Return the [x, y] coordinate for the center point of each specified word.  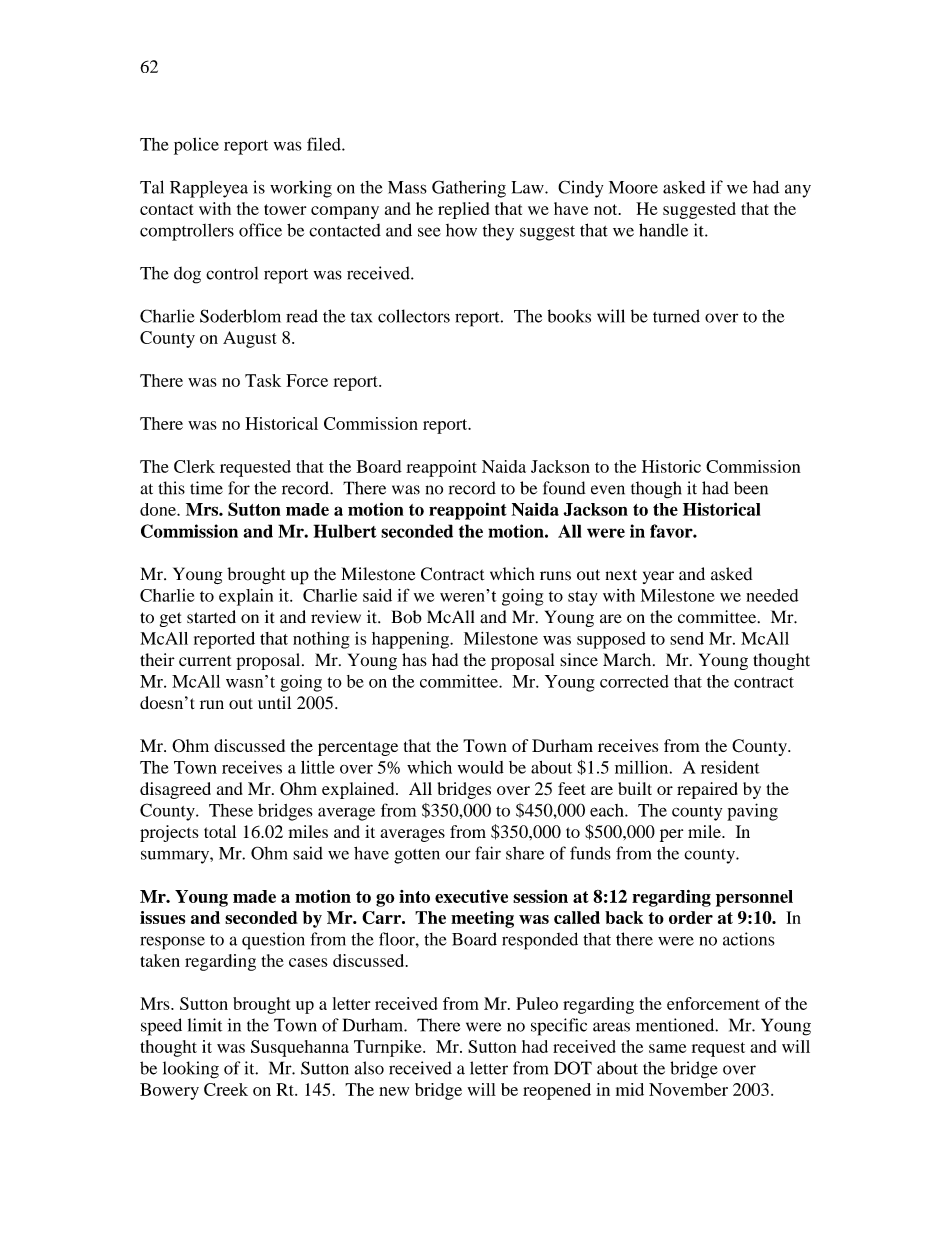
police [196, 146]
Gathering [469, 189]
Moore [633, 187]
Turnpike [389, 1048]
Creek [226, 1089]
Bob [406, 617]
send [687, 638]
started [211, 617]
